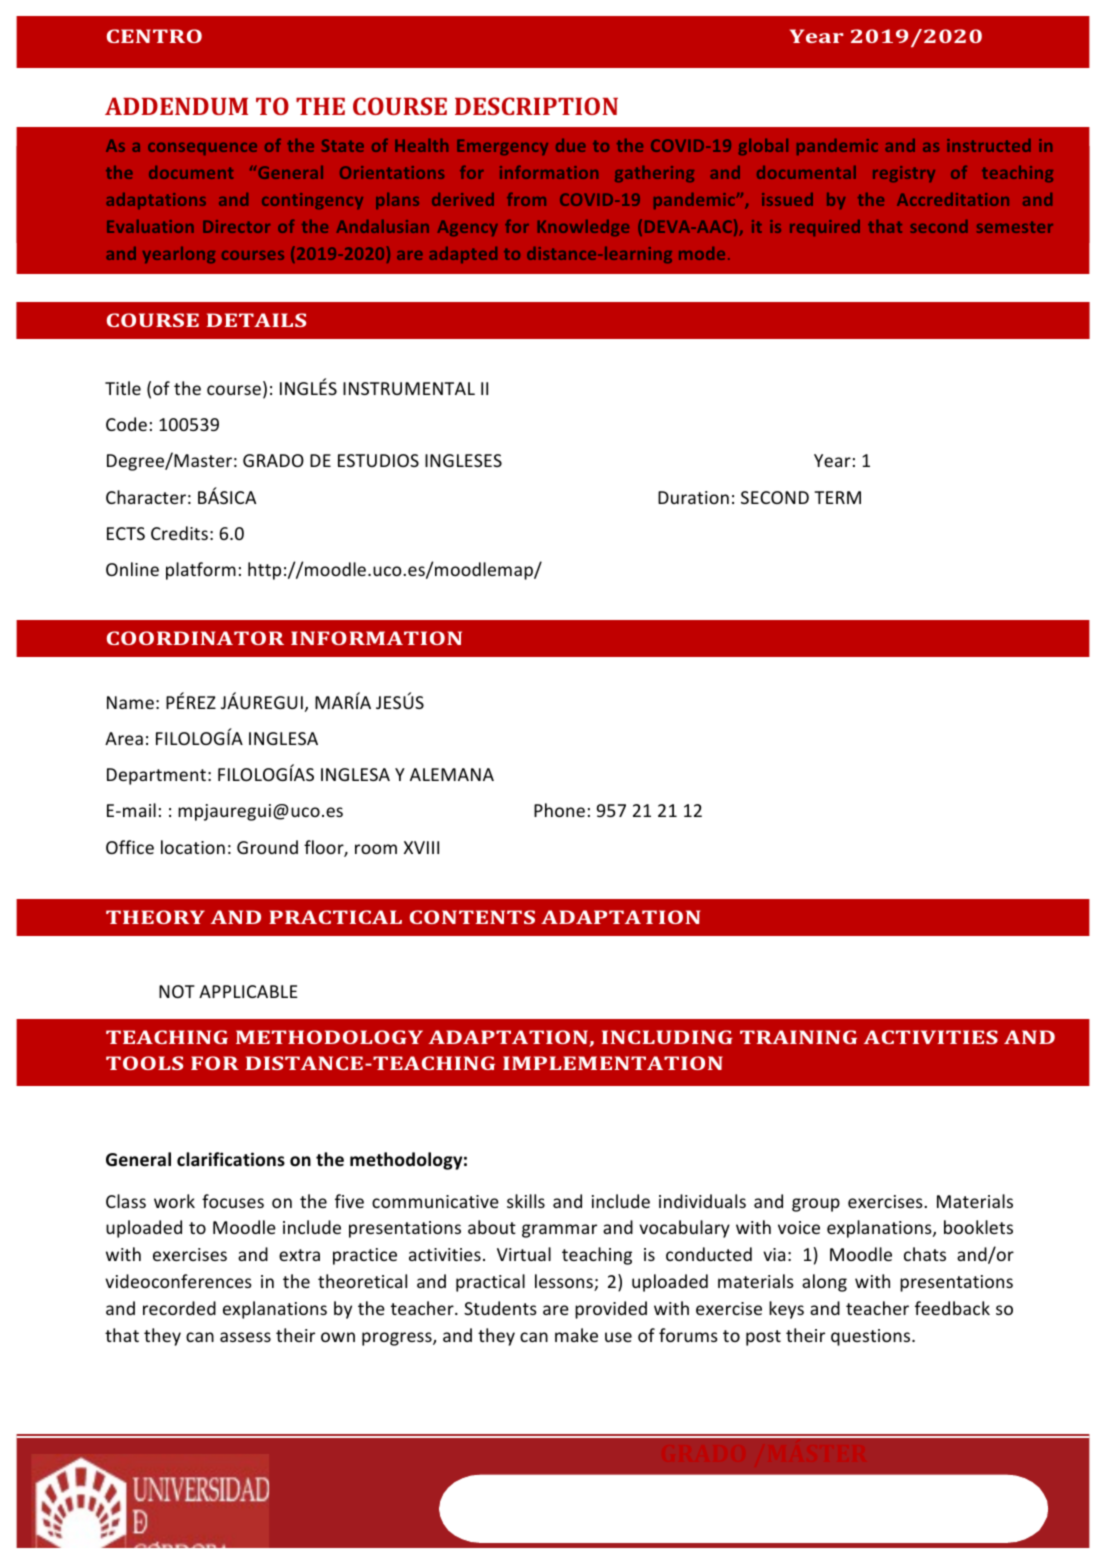 This image has width=1106, height=1564. What do you see at coordinates (565, 1282) in the image?
I see `lessons` at bounding box center [565, 1282].
